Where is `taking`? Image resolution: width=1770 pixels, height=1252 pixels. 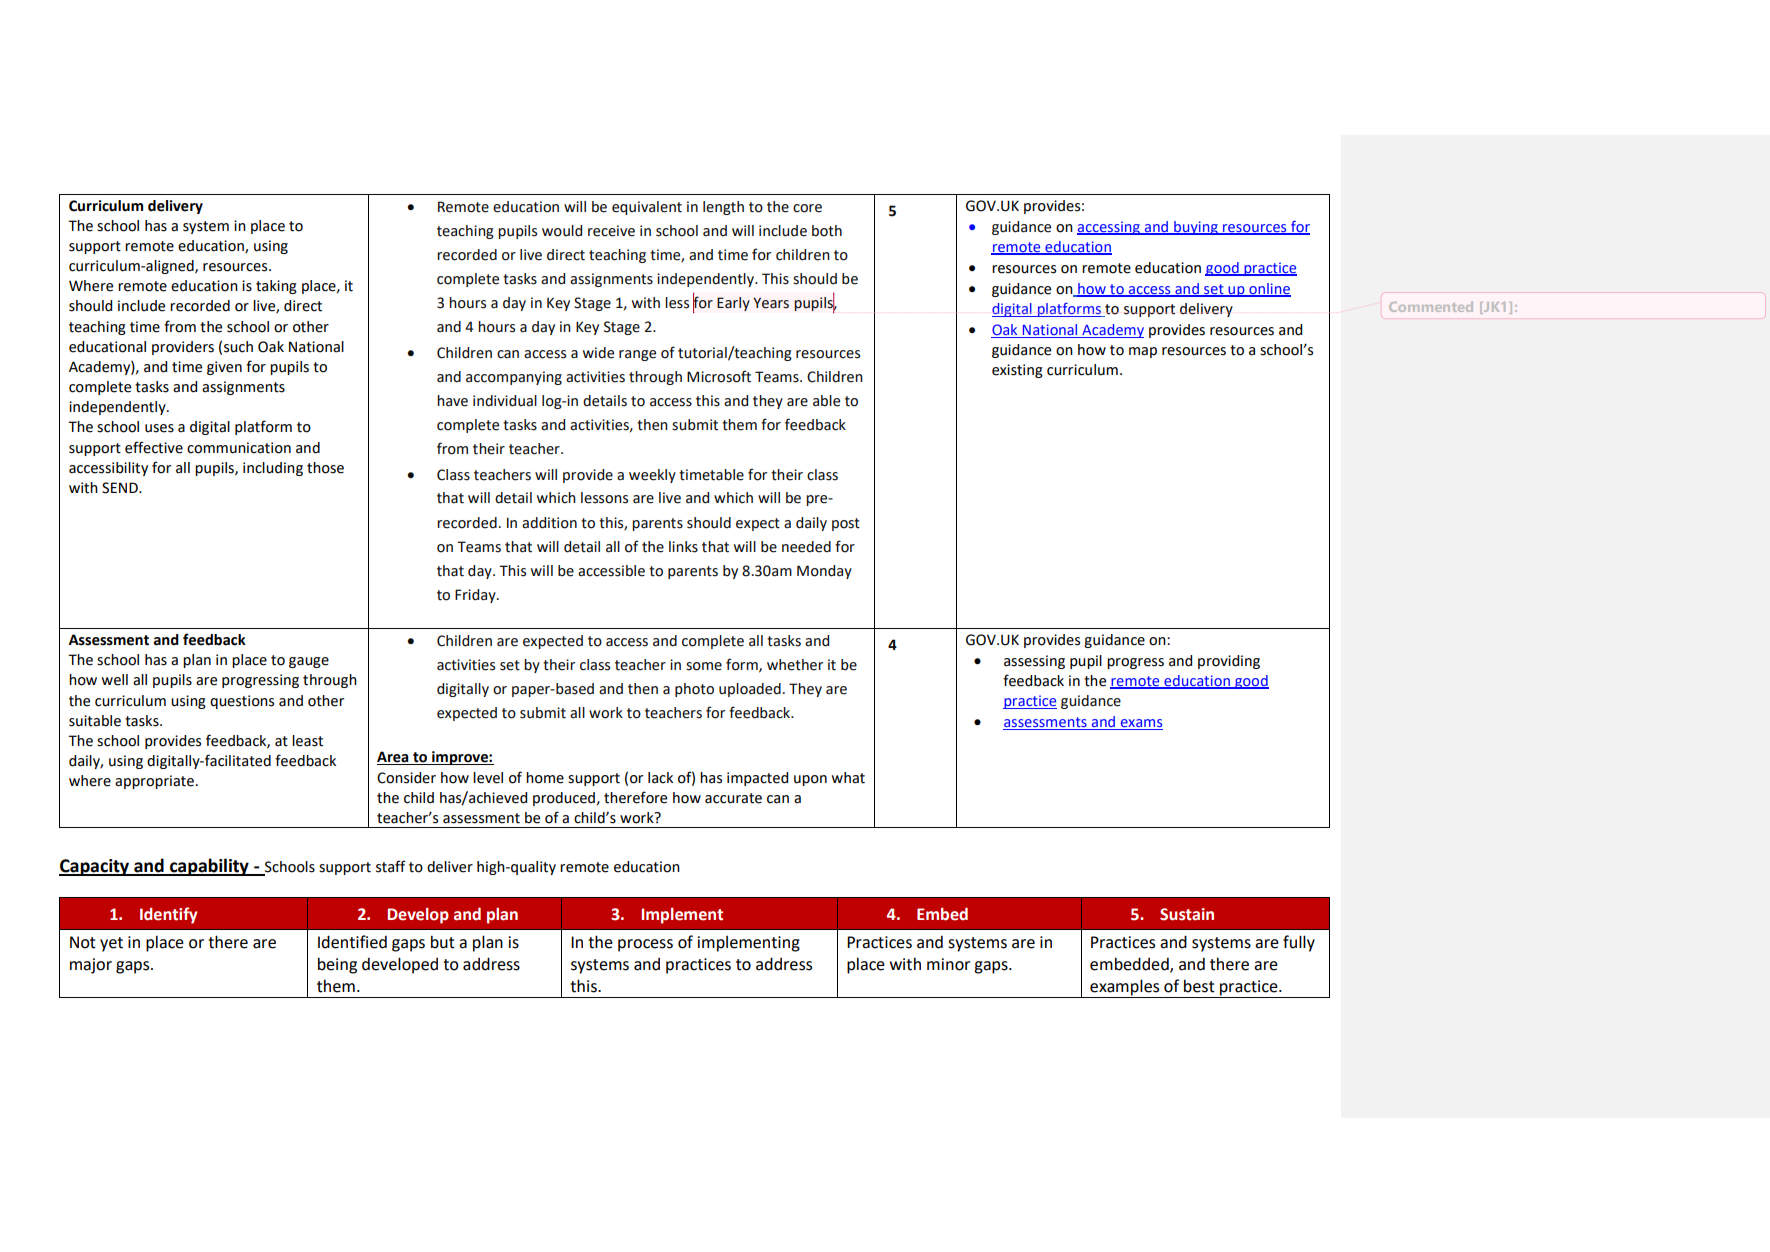 taking is located at coordinates (276, 287).
